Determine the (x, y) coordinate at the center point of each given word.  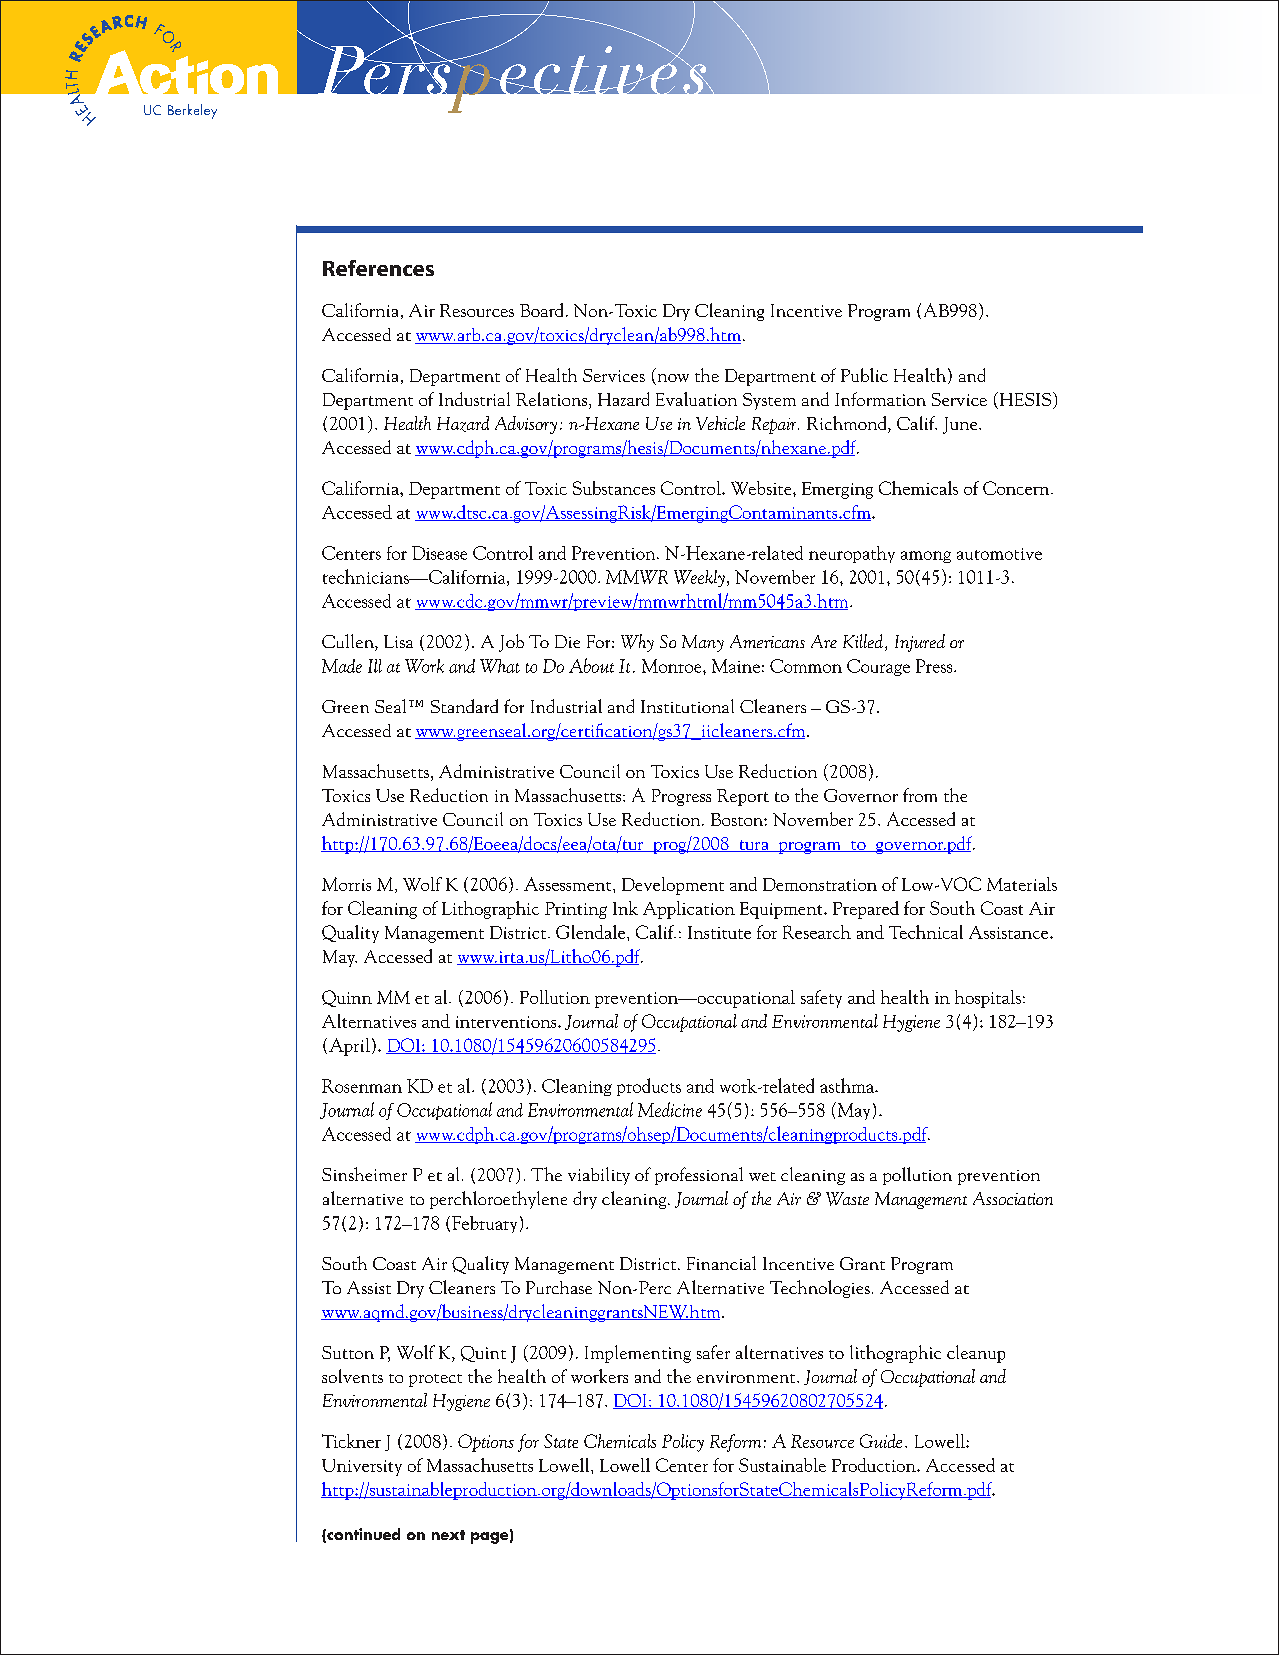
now (672, 379)
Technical (926, 932)
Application (689, 910)
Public (864, 375)
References (378, 268)
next (448, 1535)
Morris (346, 884)
